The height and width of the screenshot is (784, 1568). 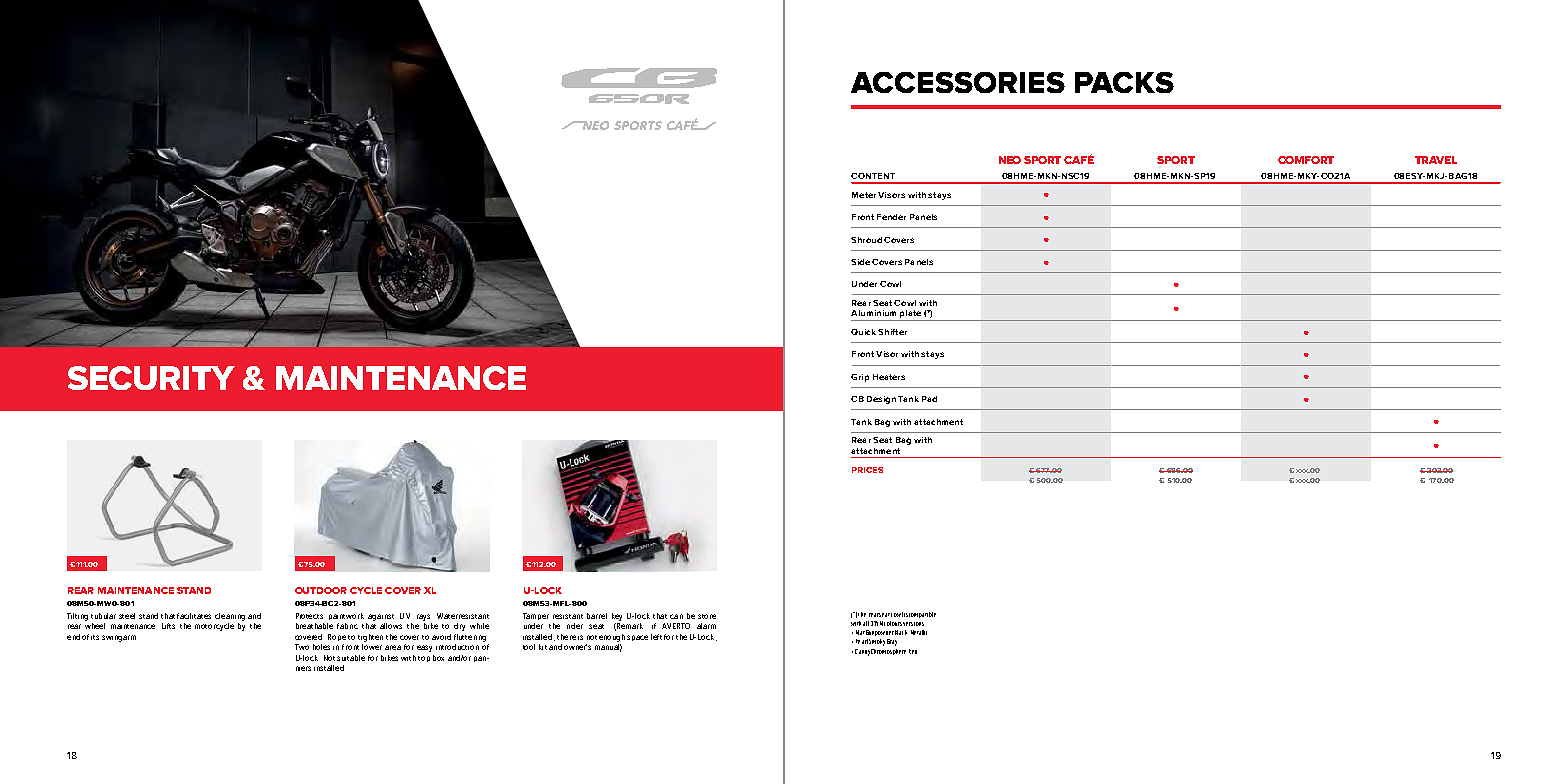 What do you see at coordinates (958, 82) in the screenshot?
I see `ACCESSORIES` at bounding box center [958, 82].
